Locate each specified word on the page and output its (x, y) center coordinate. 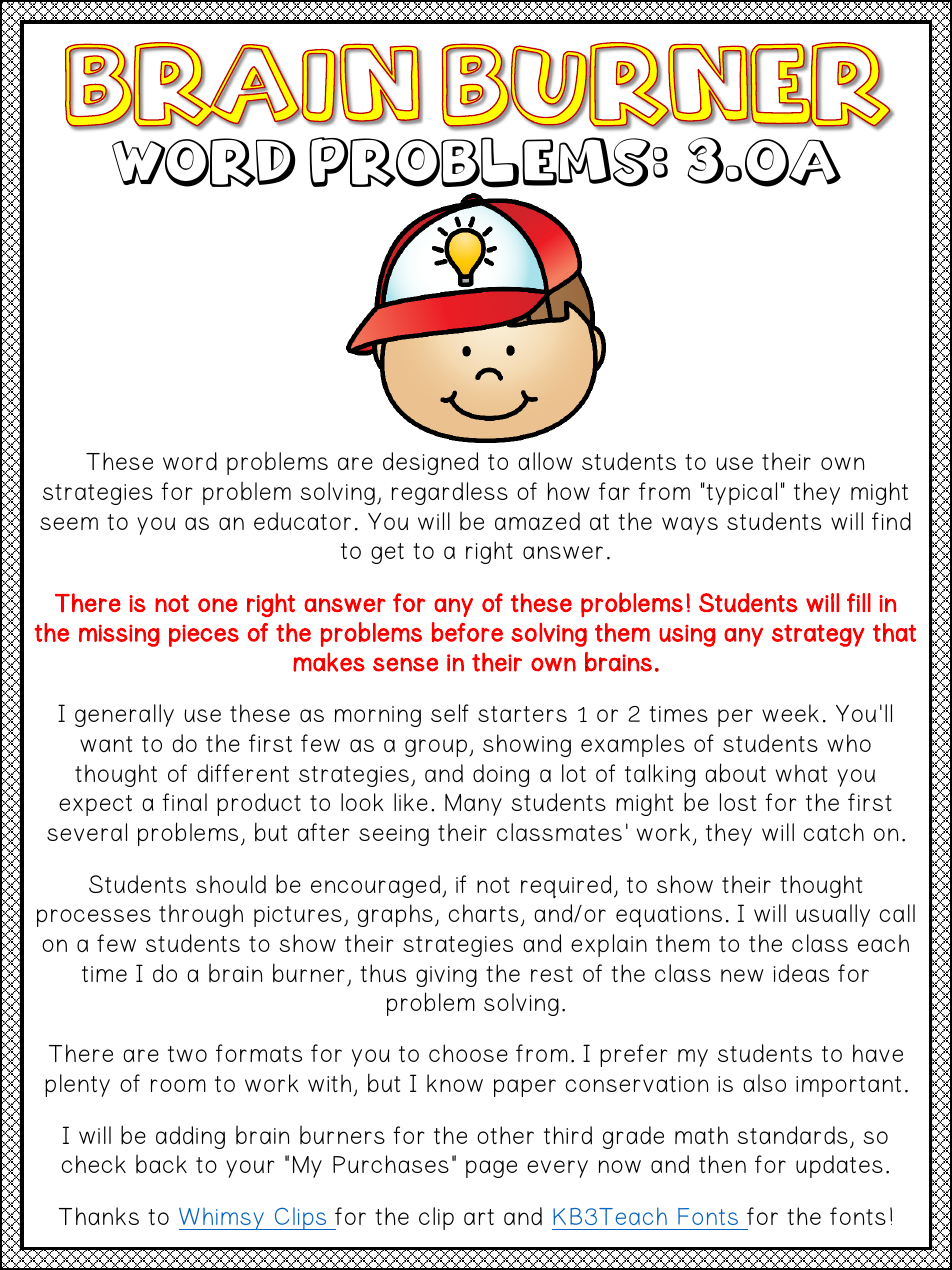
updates (839, 1166)
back (161, 1163)
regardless (450, 493)
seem (69, 523)
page (491, 1169)
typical (740, 493)
